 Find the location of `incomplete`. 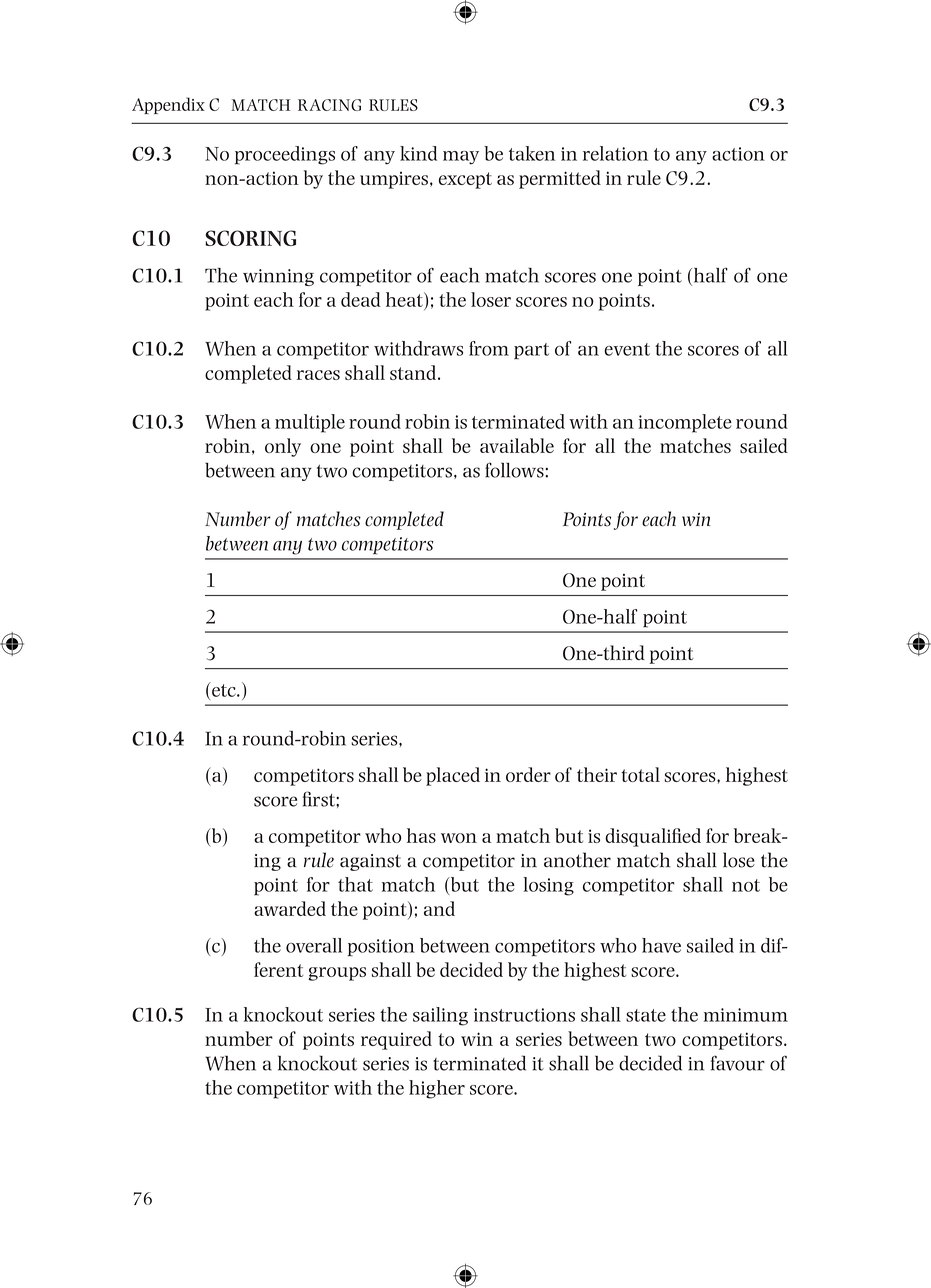

incomplete is located at coordinates (685, 423).
